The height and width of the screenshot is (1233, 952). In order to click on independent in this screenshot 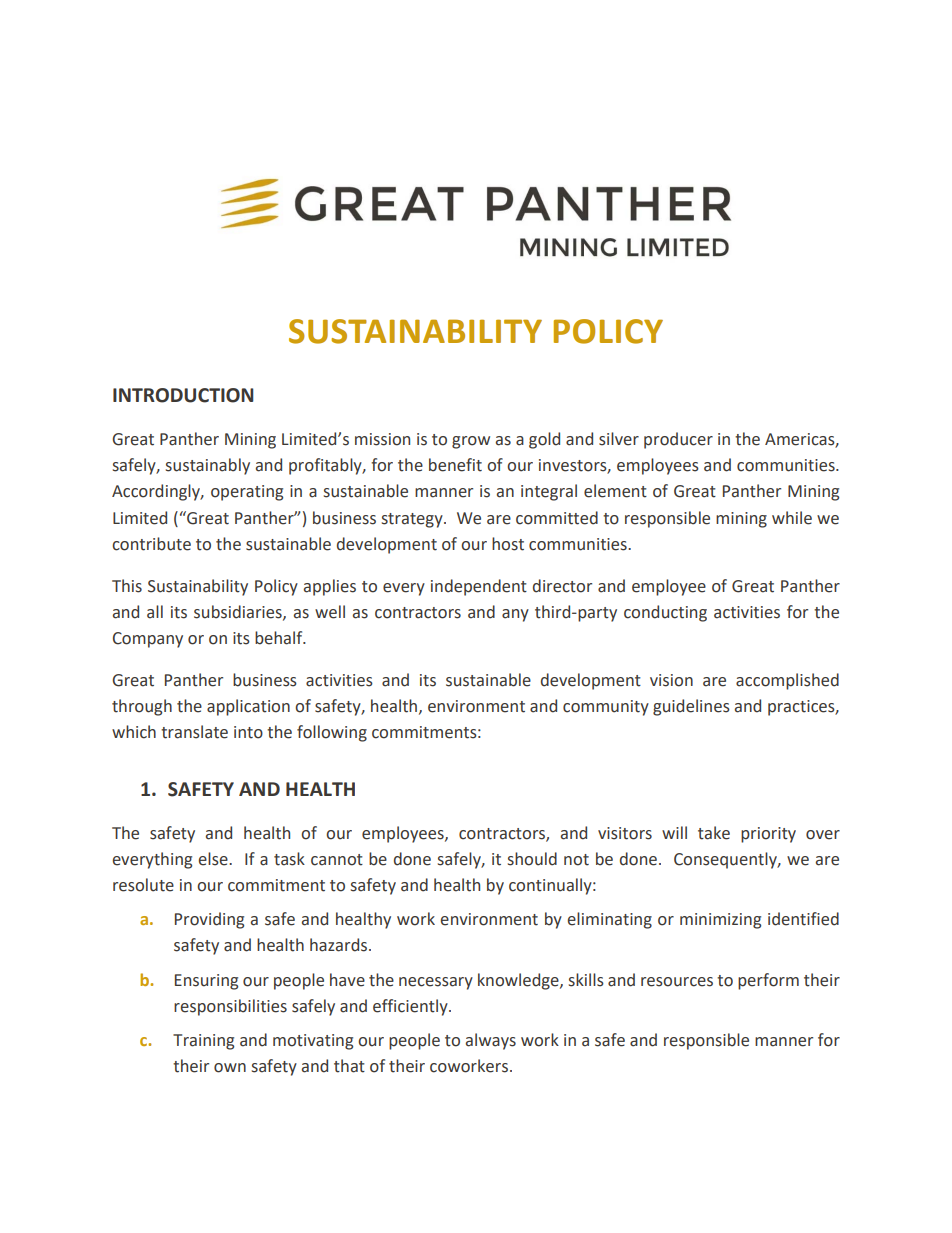, I will do `click(479, 587)`.
